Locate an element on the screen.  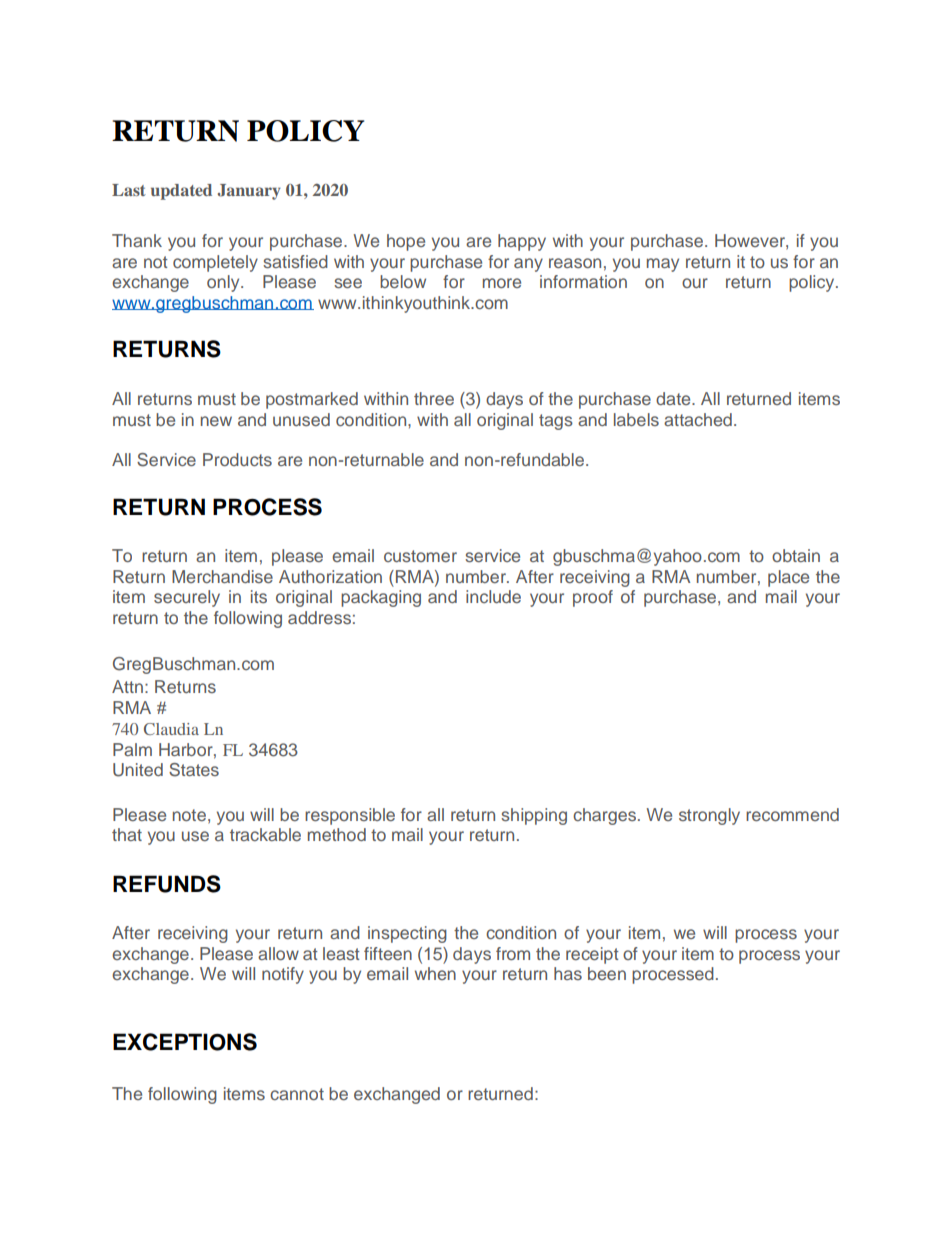
EXCEPTIONS is located at coordinates (185, 1042).
